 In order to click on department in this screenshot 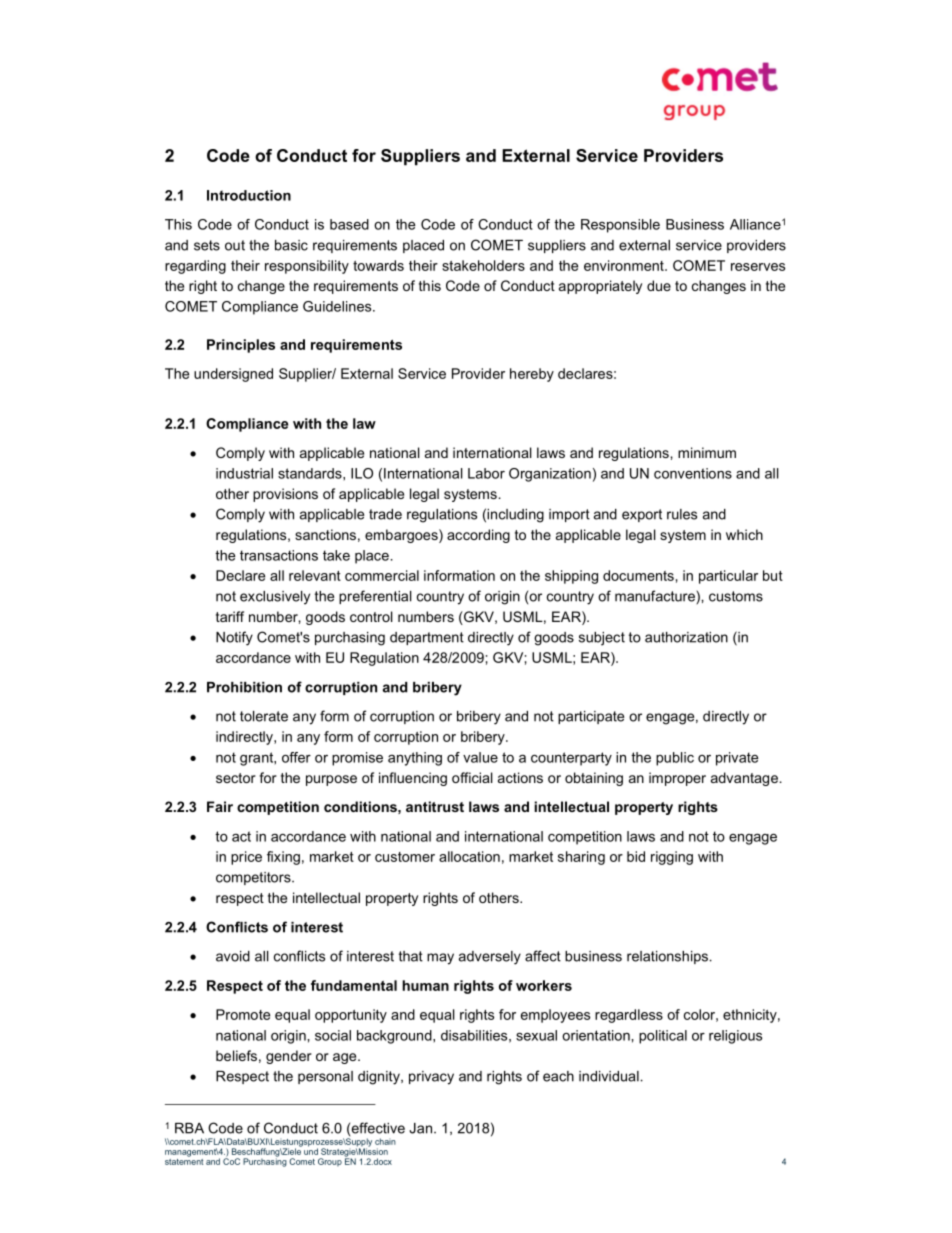, I will do `click(427, 638)`.
